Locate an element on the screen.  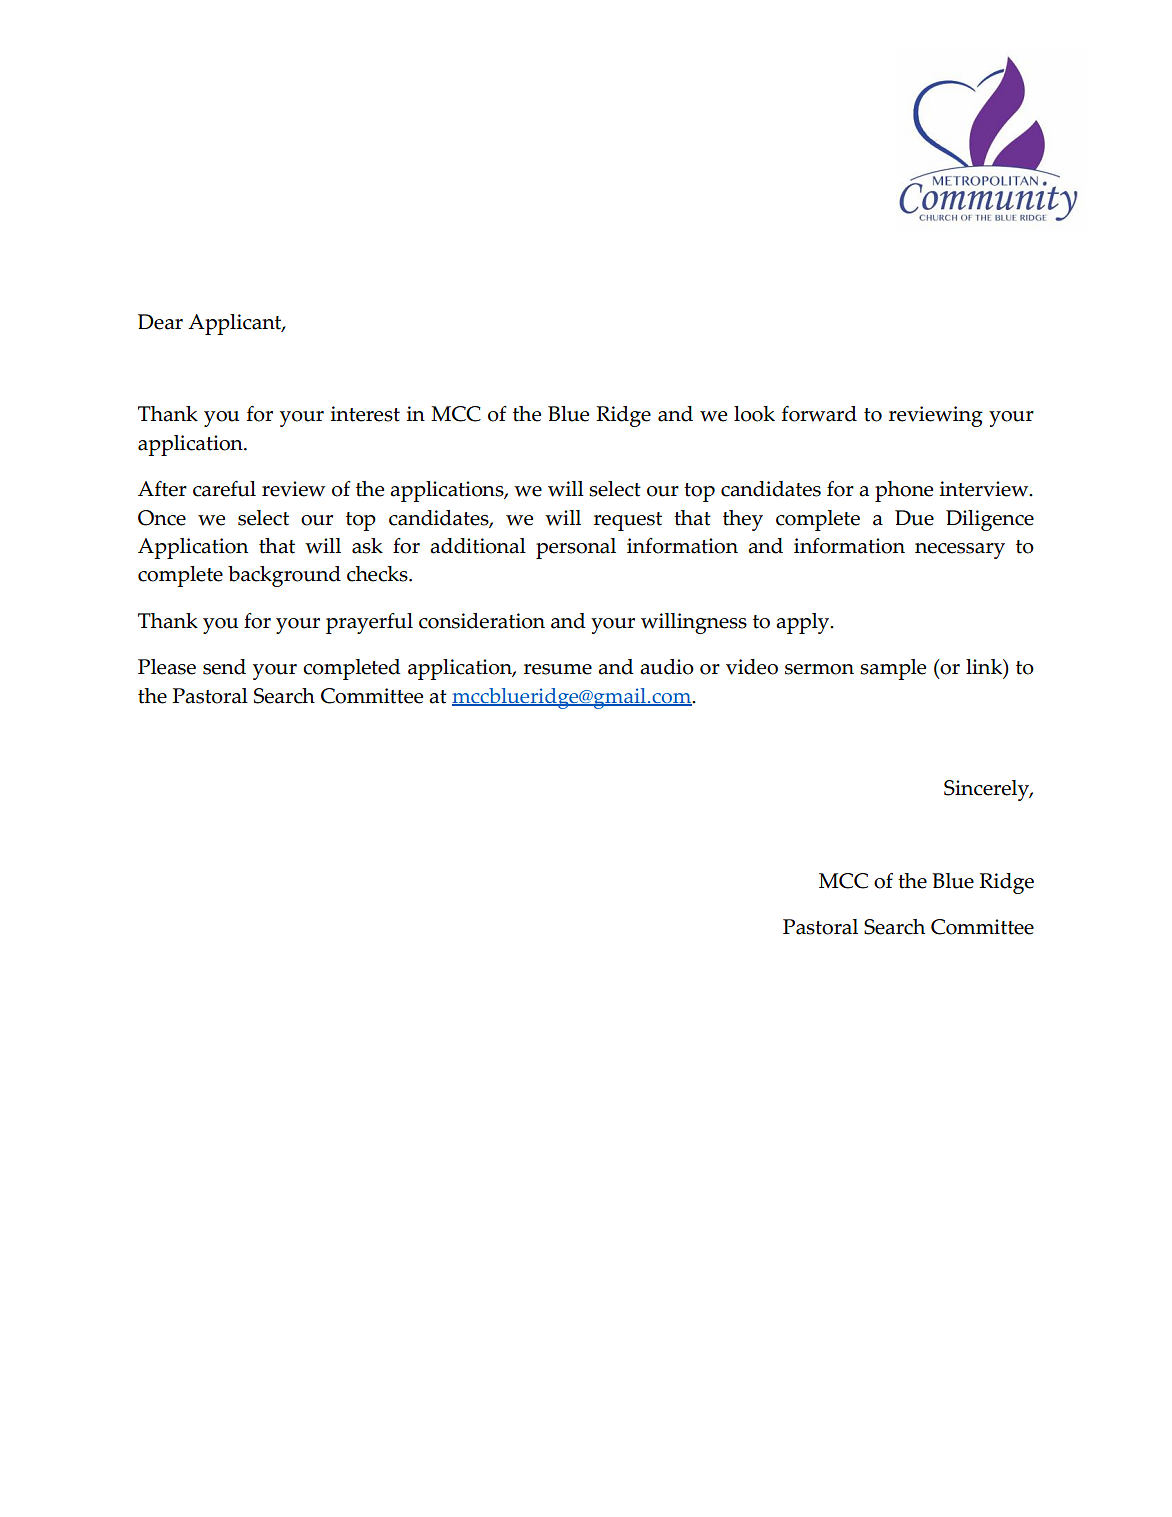
forward is located at coordinates (819, 414).
